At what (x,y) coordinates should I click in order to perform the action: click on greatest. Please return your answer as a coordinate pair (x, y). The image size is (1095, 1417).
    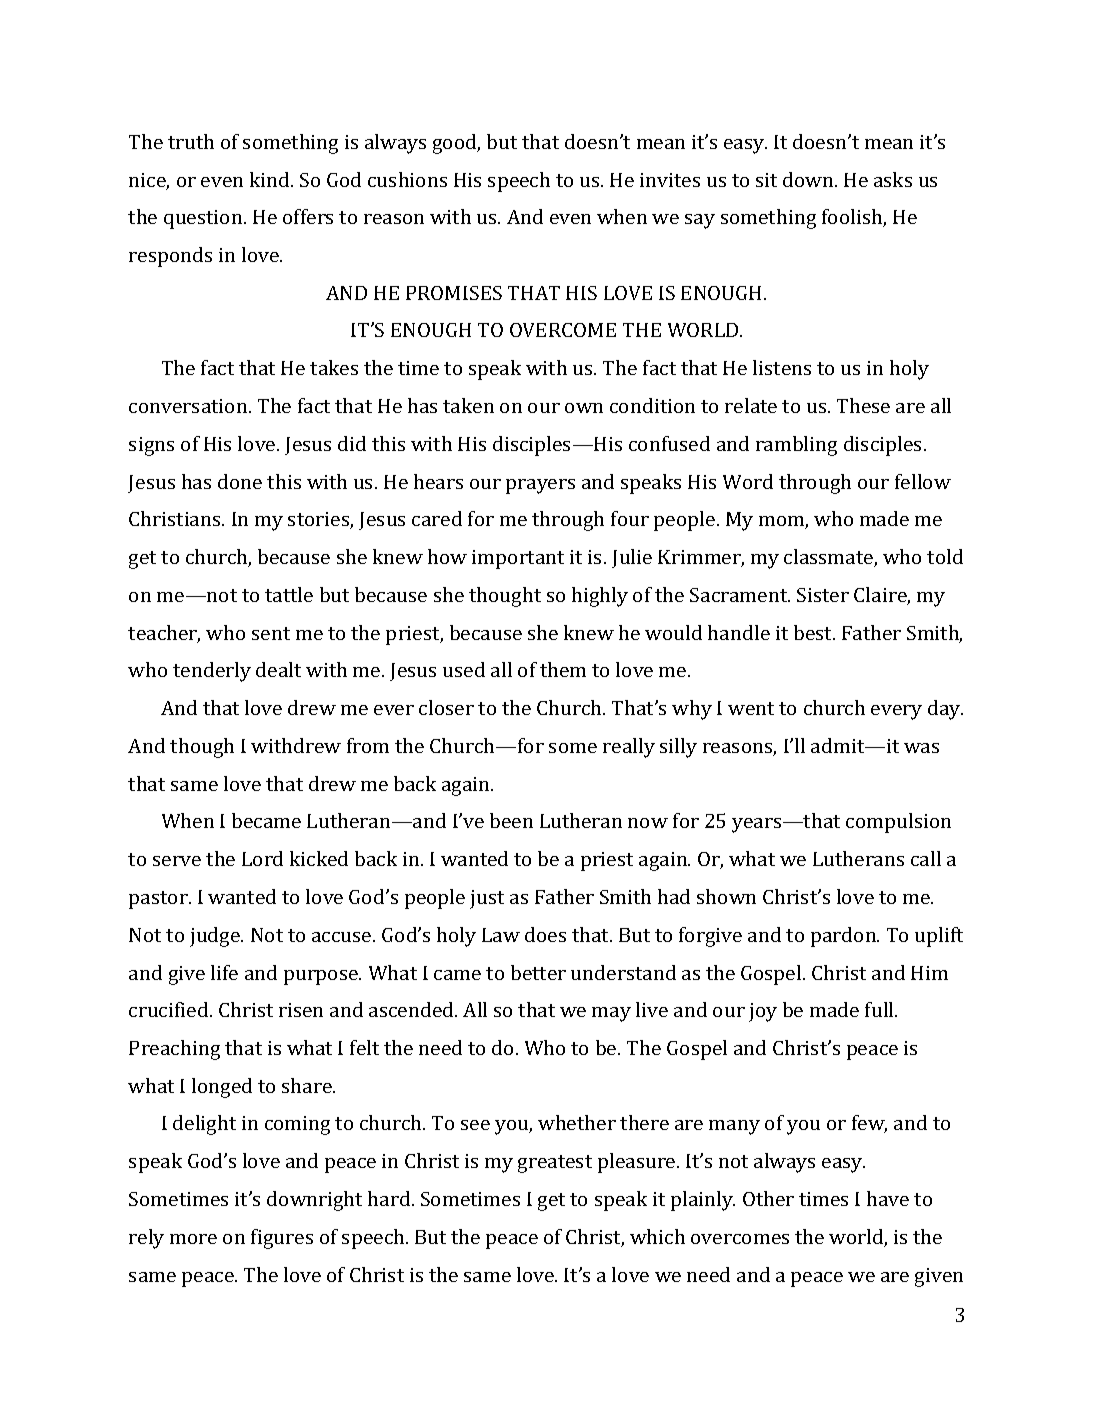
    Looking at the image, I should click on (555, 1164).
